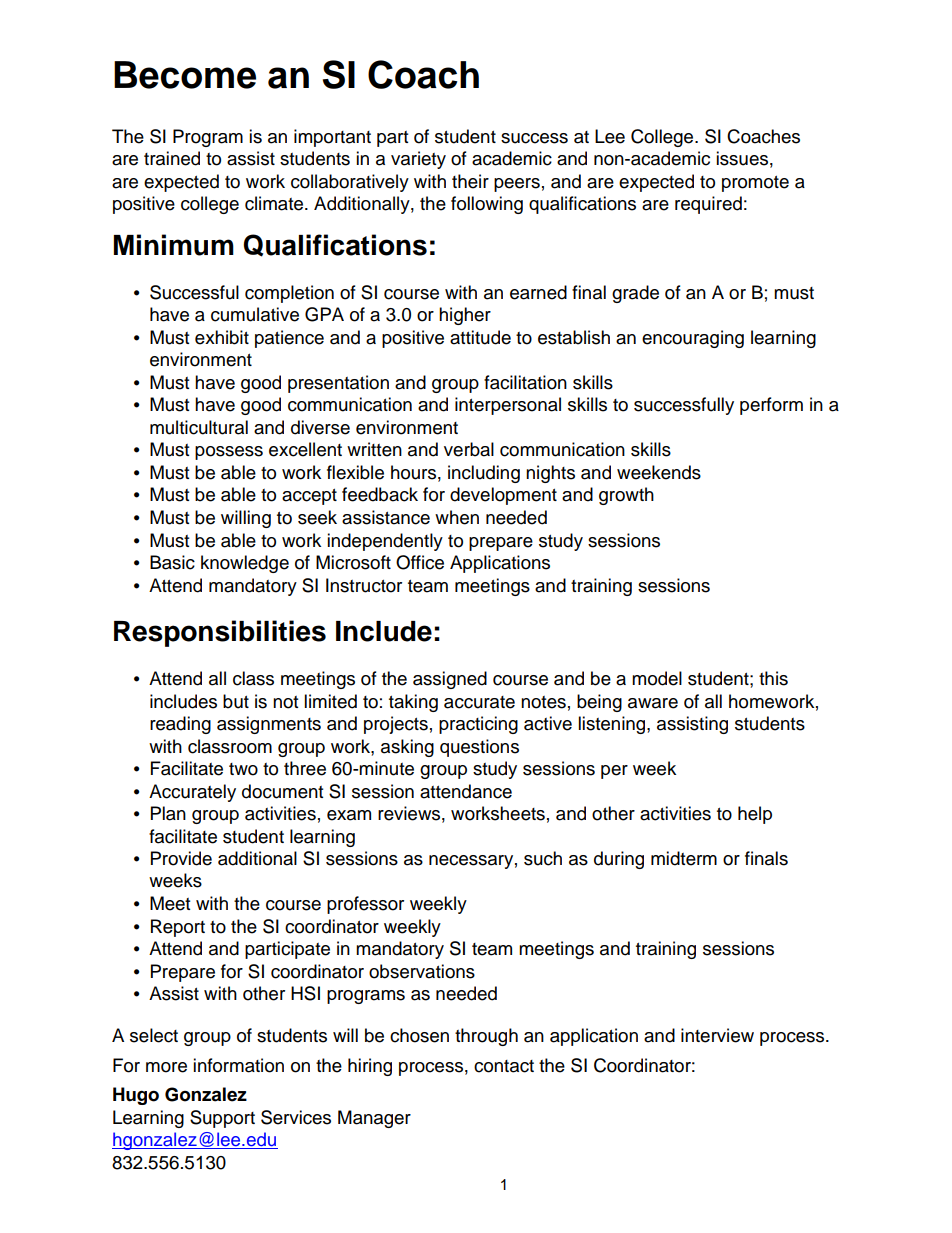  I want to click on Office, so click(420, 562).
